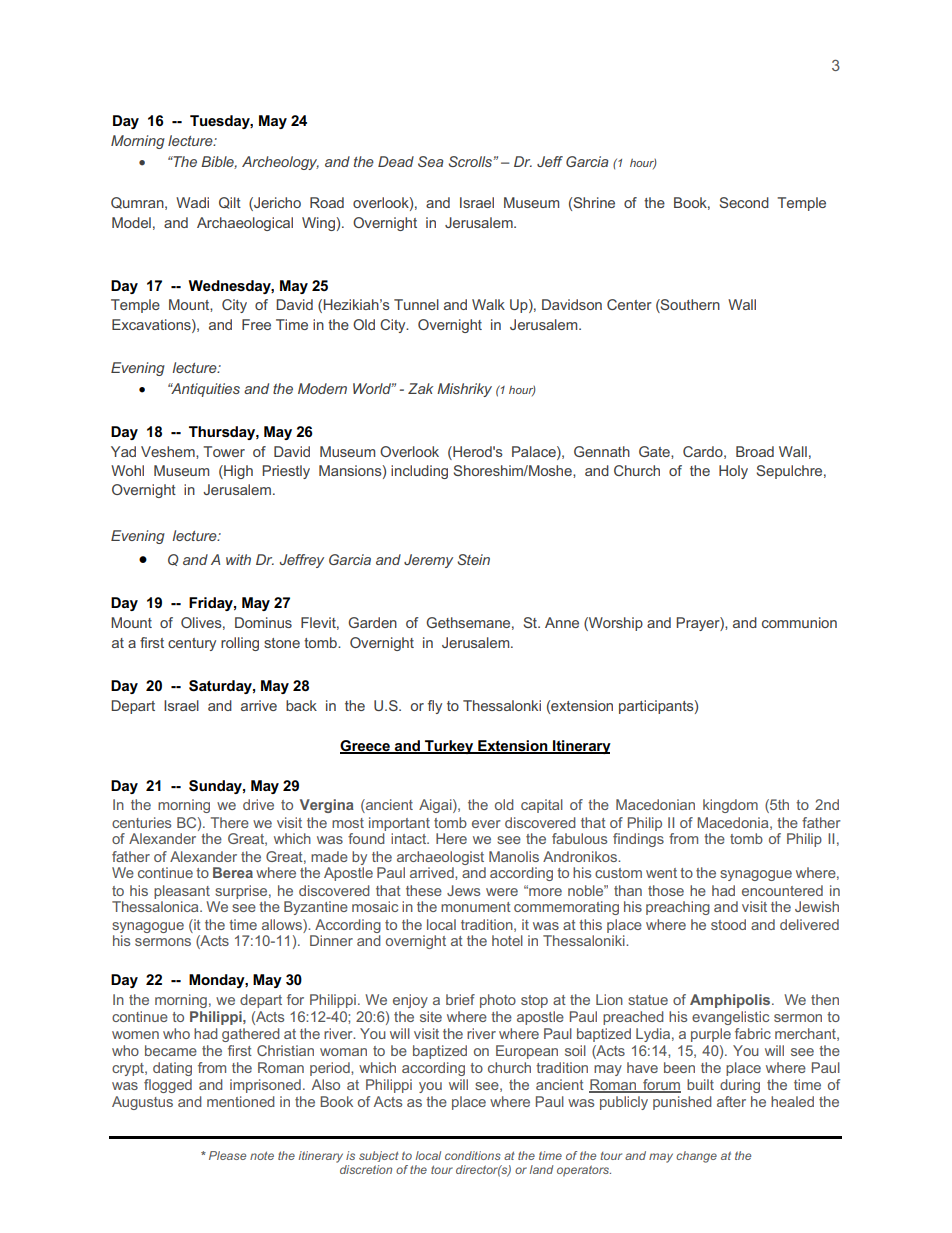 The height and width of the screenshot is (1233, 952). I want to click on Please, so click(227, 1155).
